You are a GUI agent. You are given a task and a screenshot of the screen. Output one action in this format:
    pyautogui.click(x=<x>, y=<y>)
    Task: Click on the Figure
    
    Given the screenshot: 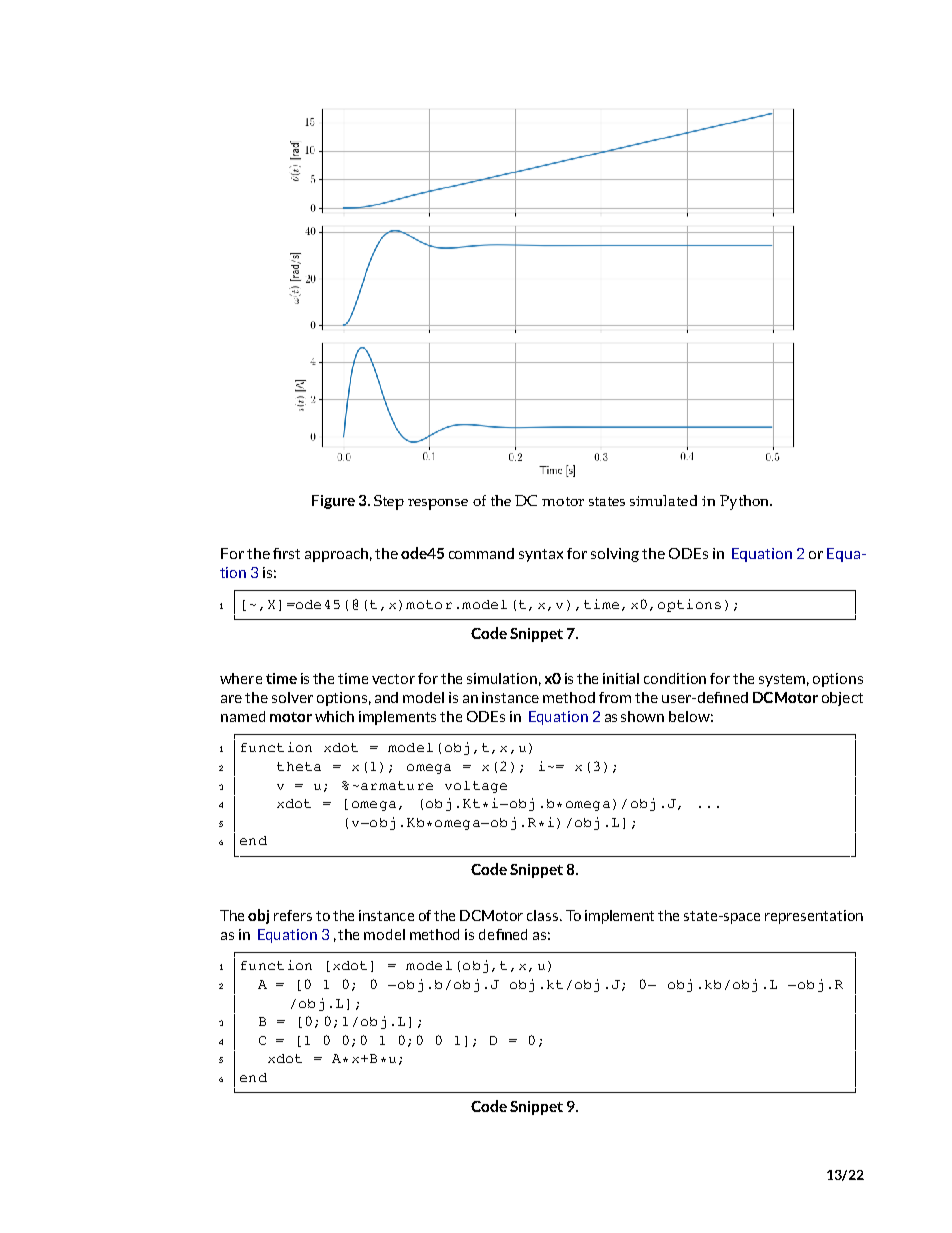 What is the action you would take?
    pyautogui.click(x=333, y=502)
